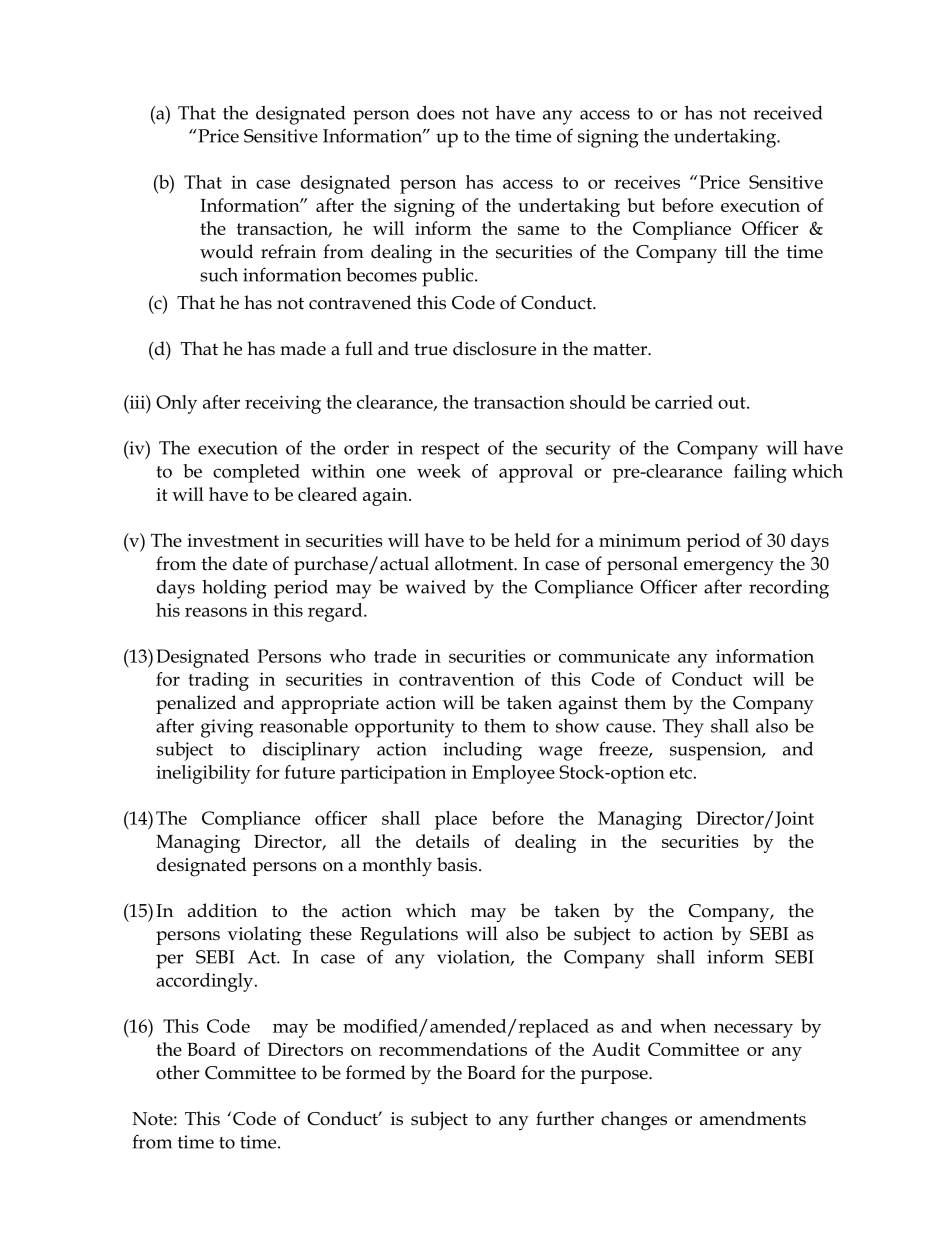 The image size is (952, 1233). Describe the element at coordinates (729, 568) in the screenshot. I see `emergency` at that location.
